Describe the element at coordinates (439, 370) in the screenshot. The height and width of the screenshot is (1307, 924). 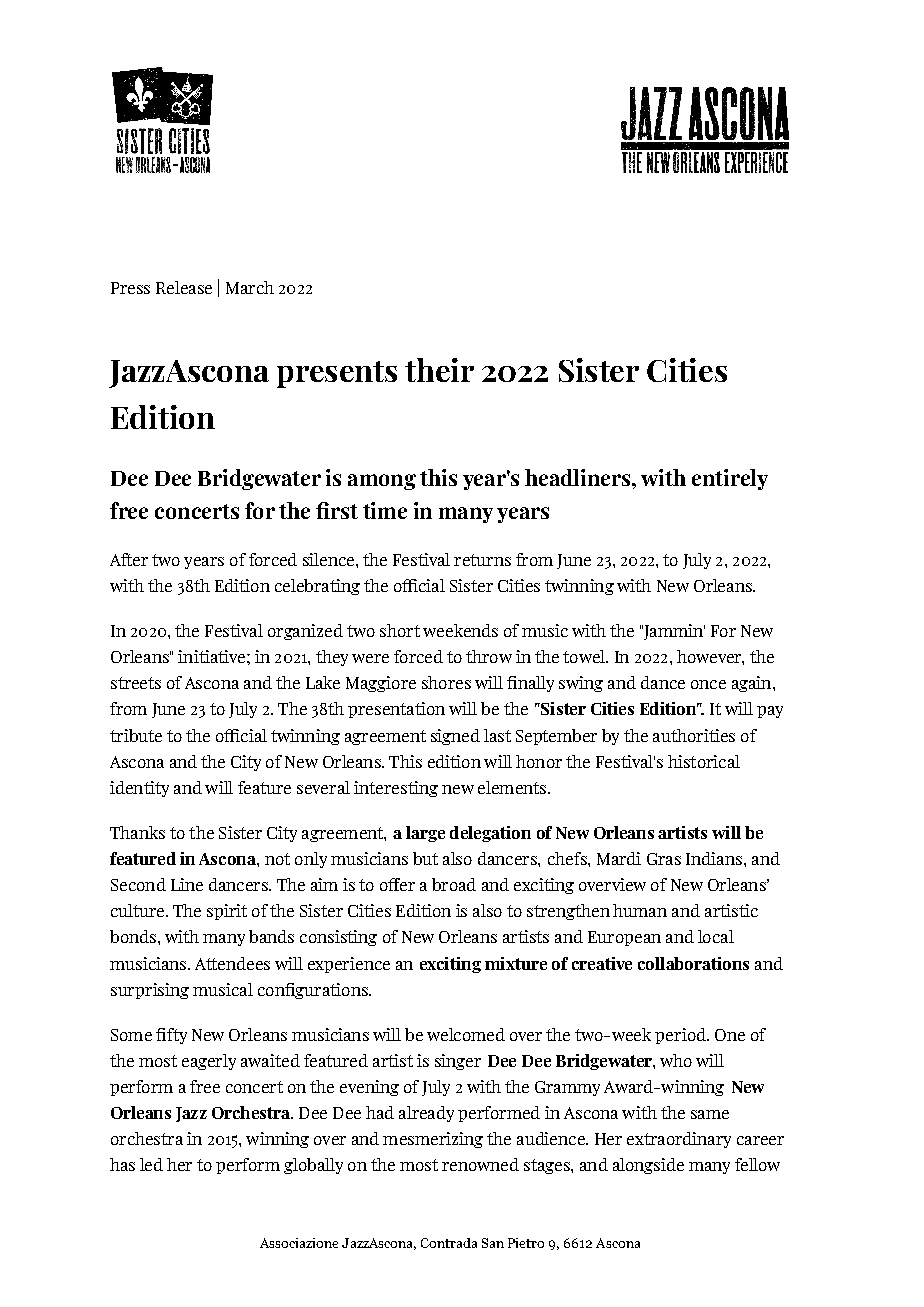
I see `their` at that location.
